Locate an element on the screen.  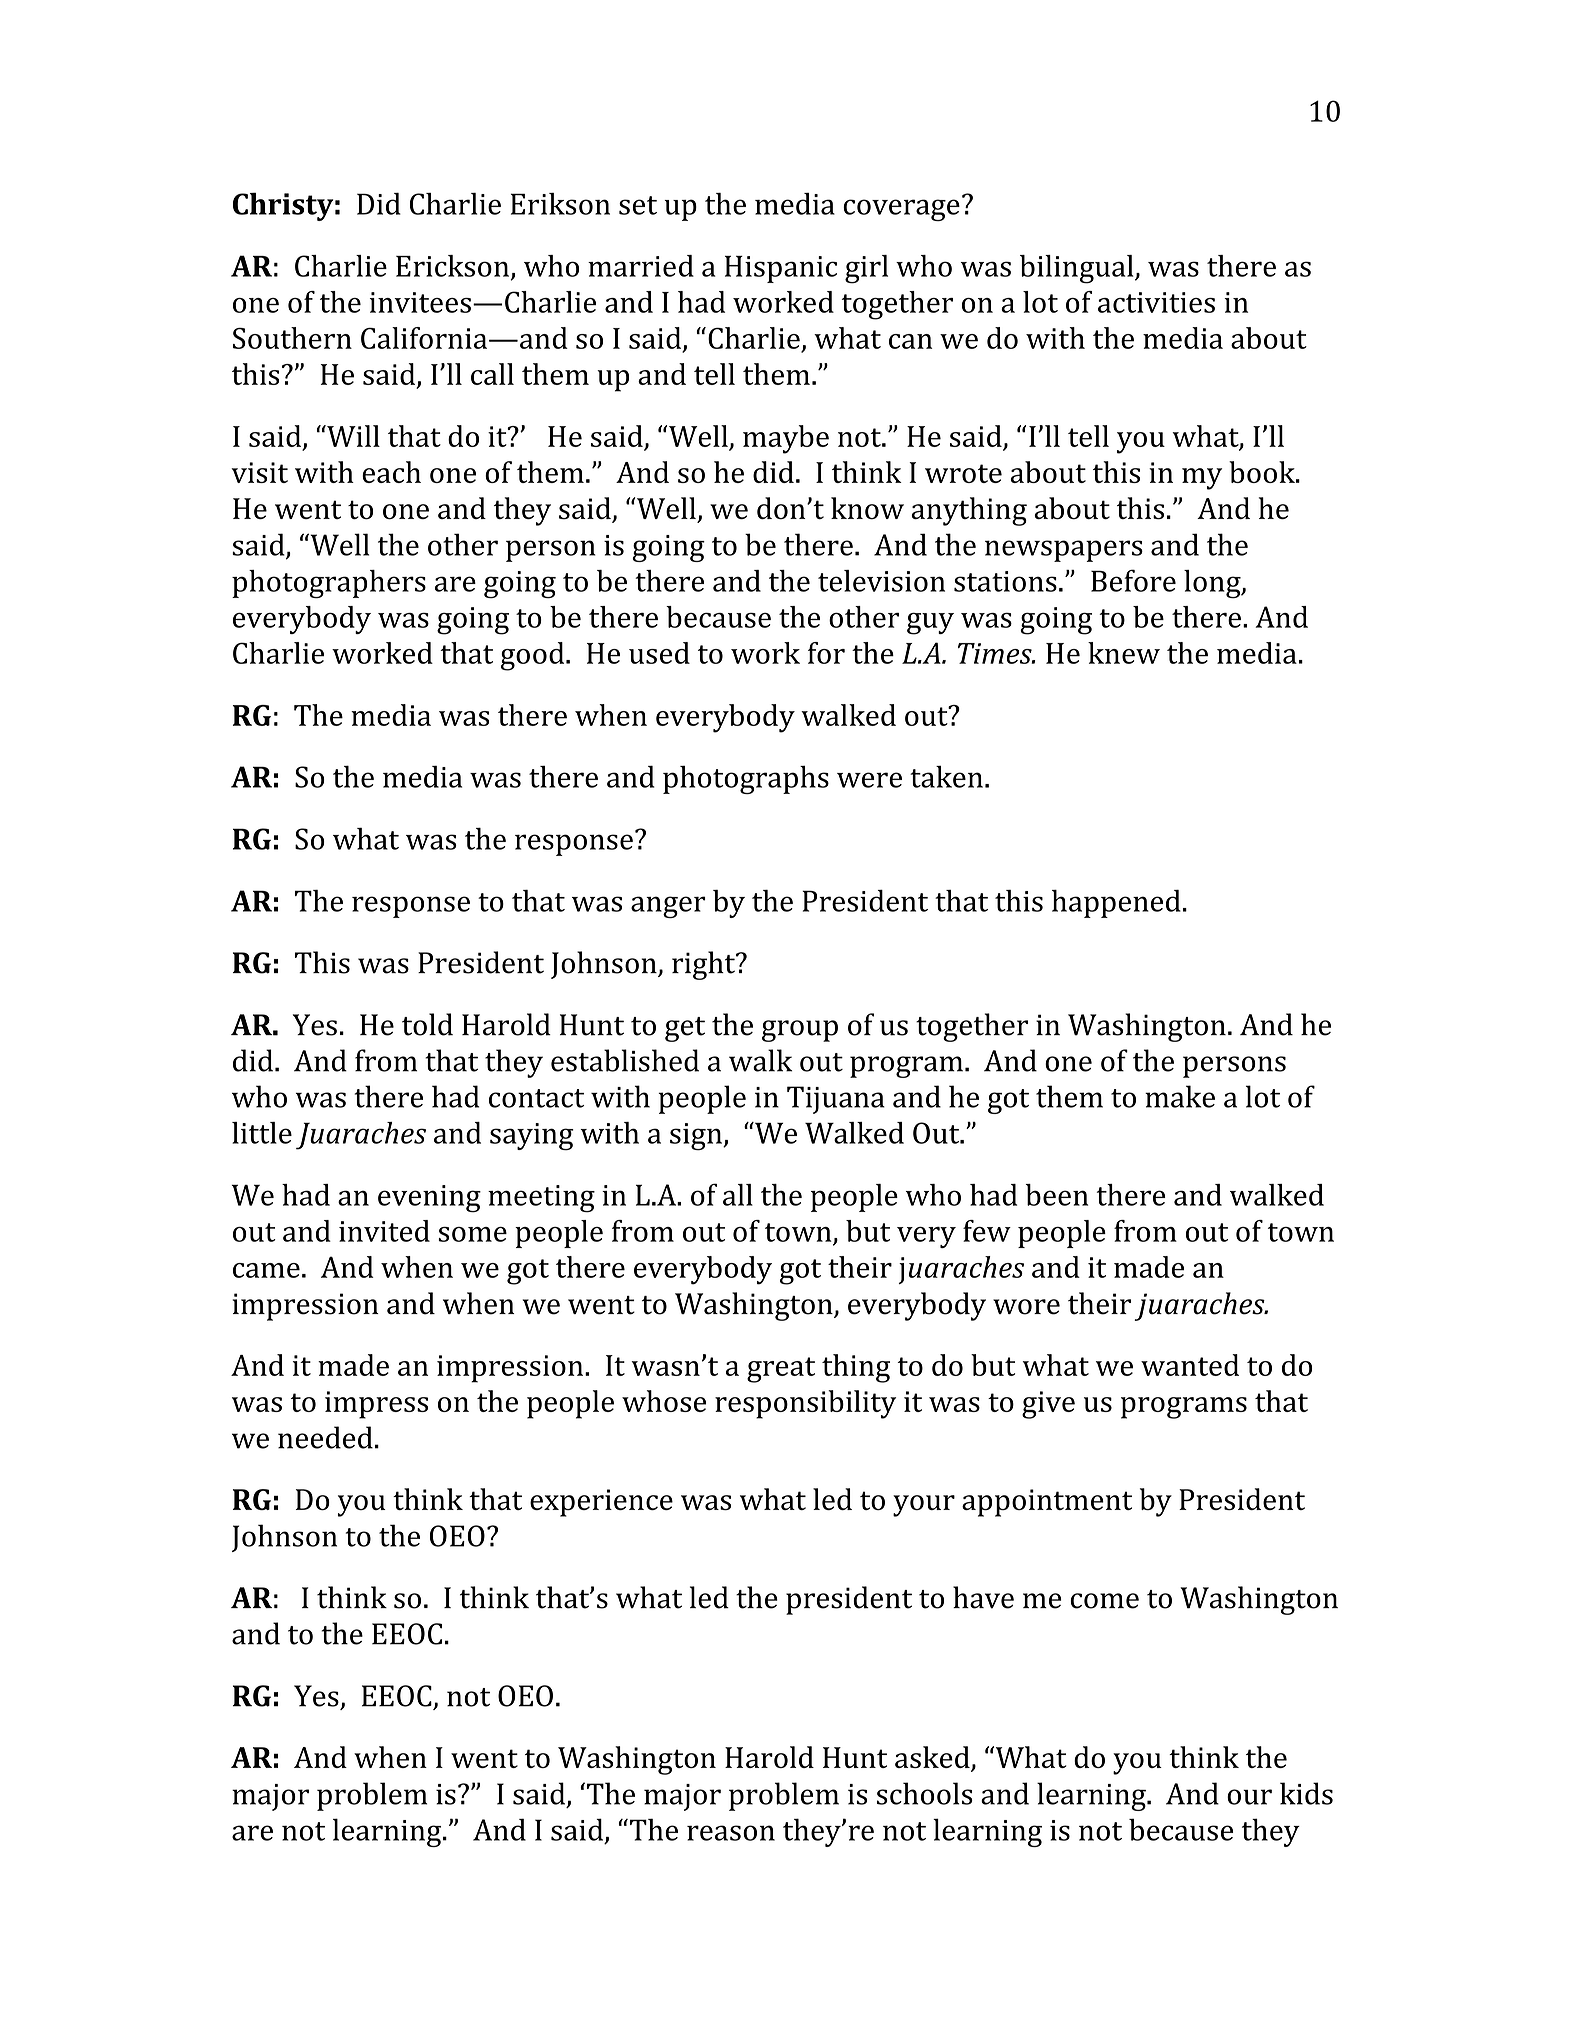
good is located at coordinates (534, 656).
